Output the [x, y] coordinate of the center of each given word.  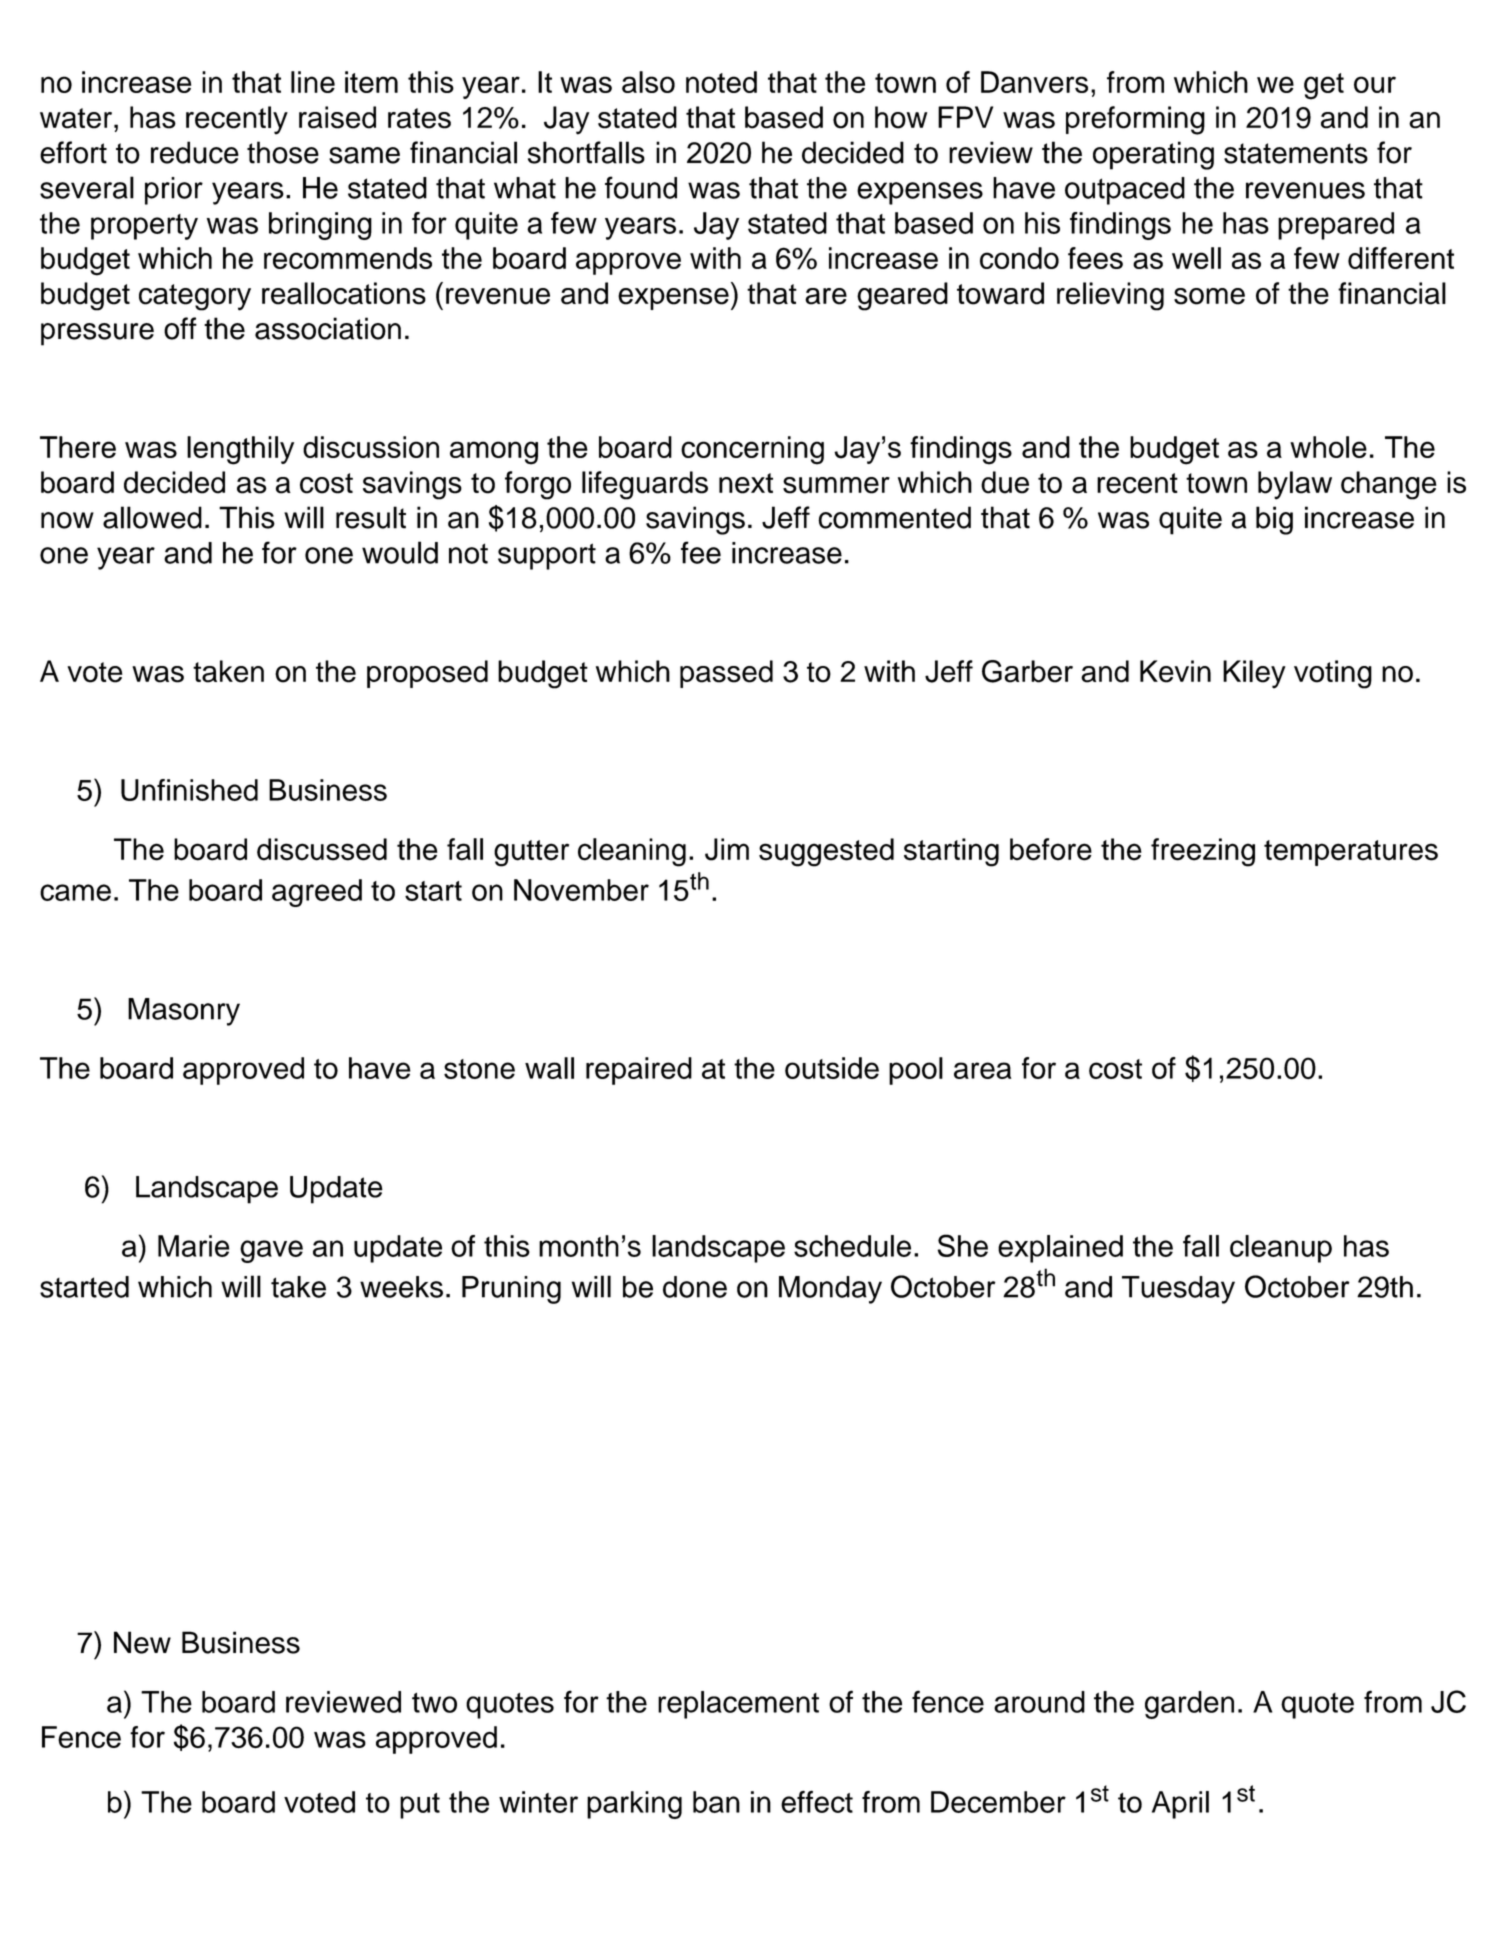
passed [726, 674]
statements [1296, 153]
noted [721, 82]
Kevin [1175, 671]
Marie [193, 1246]
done [695, 1287]
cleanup [1281, 1249]
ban [716, 1802]
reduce [195, 152]
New [142, 1642]
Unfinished [189, 790]
